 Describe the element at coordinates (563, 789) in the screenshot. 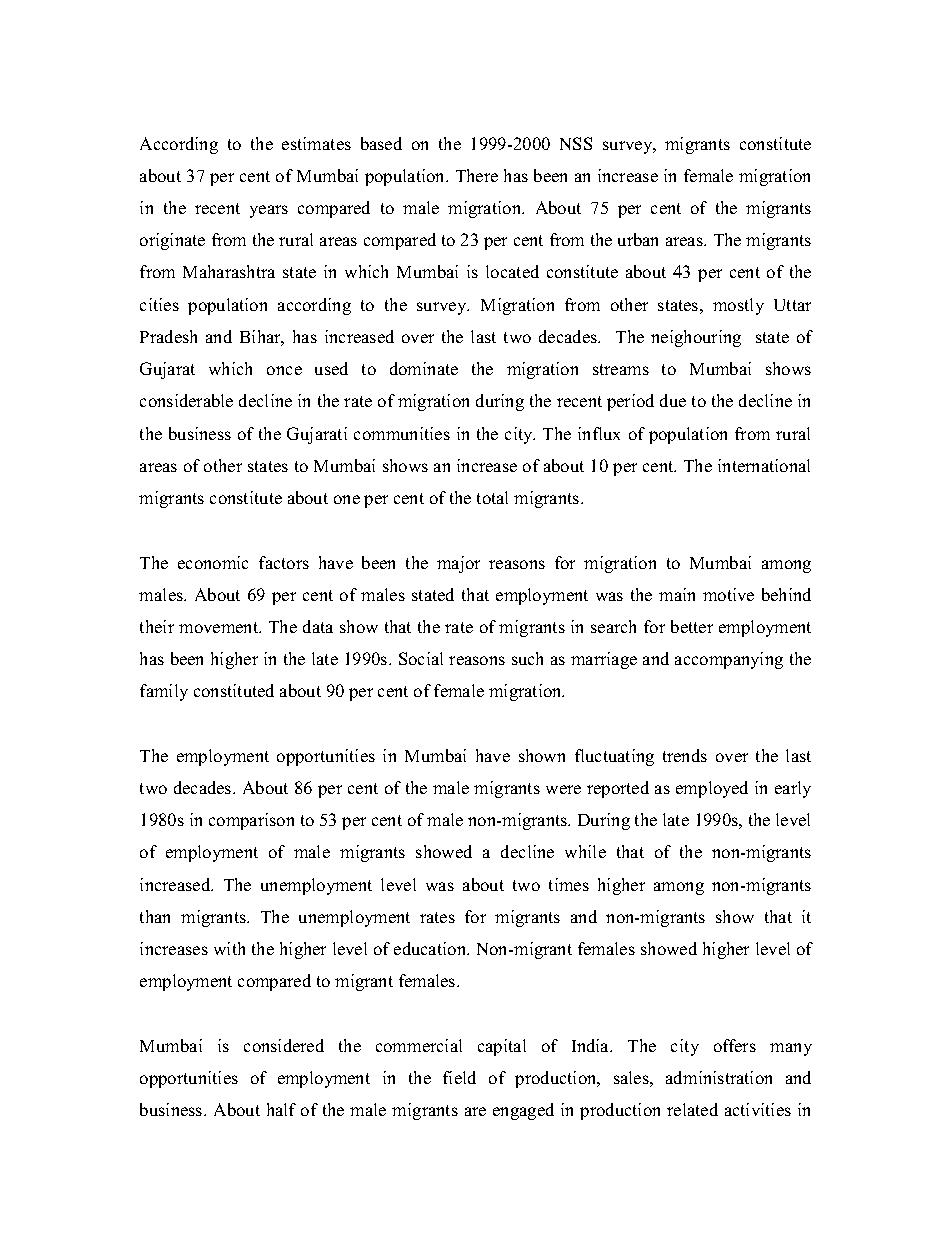

I see `were` at that location.
